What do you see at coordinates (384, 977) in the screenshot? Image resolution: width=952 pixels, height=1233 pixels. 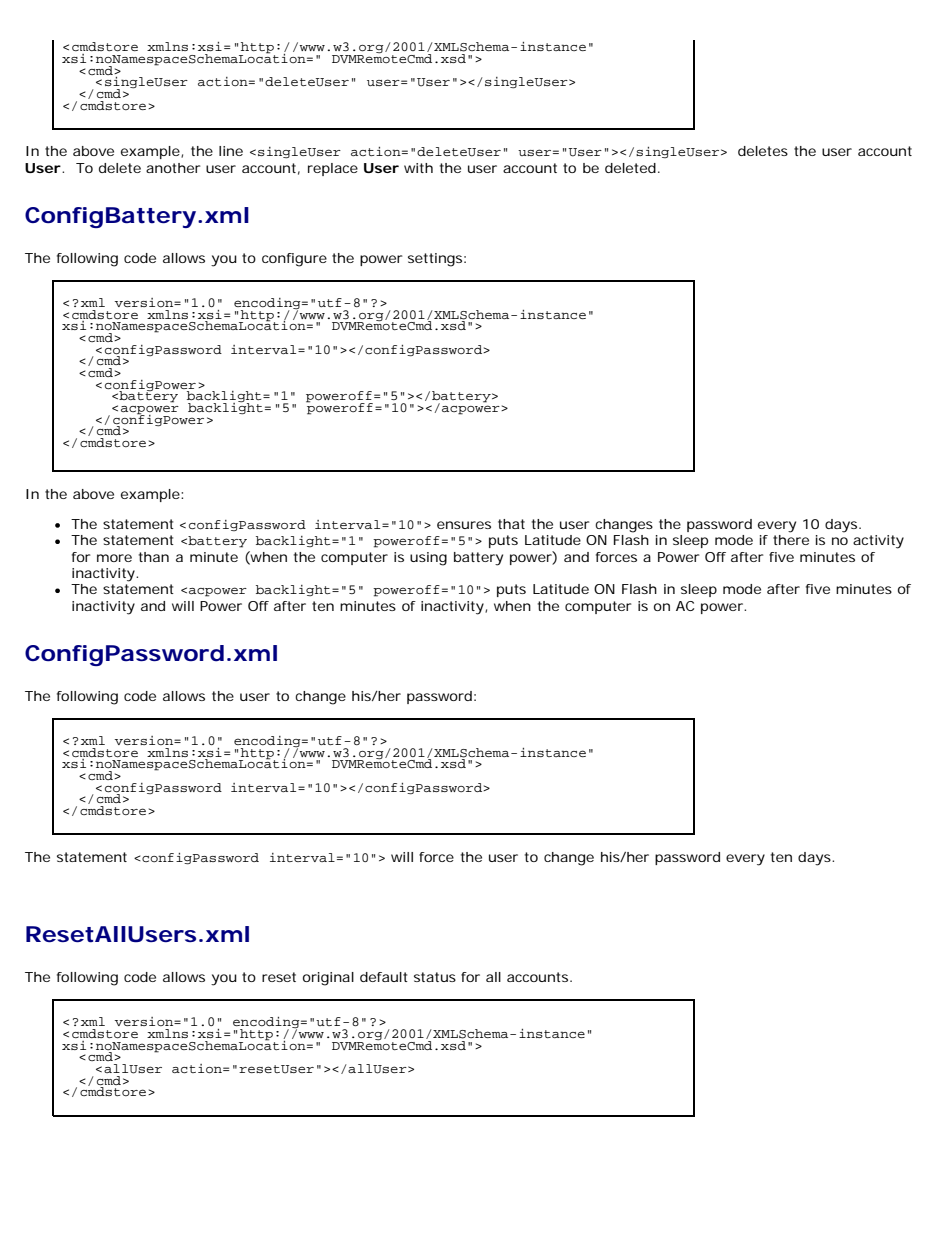 I see `default` at bounding box center [384, 977].
